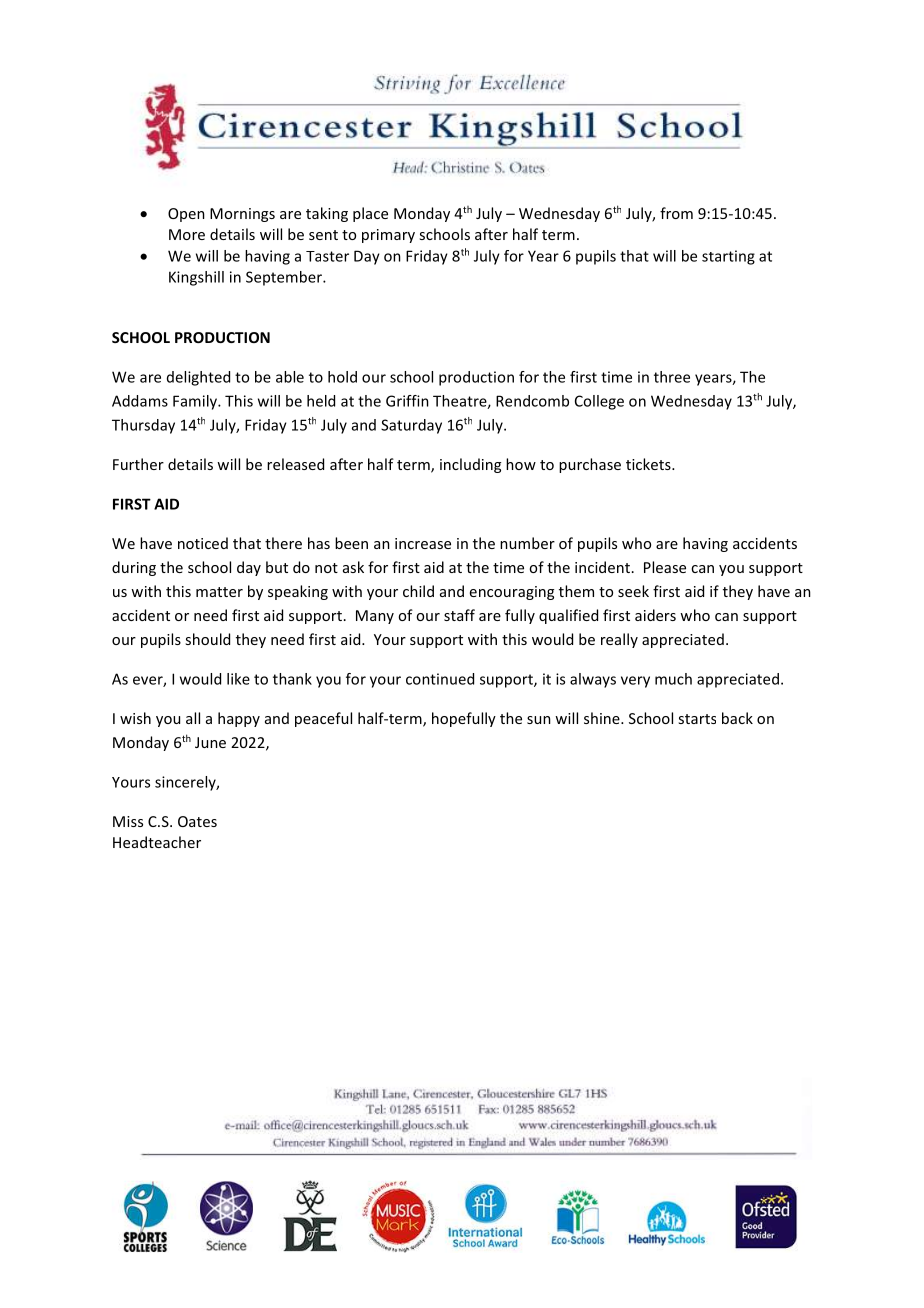 This screenshot has width=924, height=1308. What do you see at coordinates (411, 426) in the screenshot?
I see `Saturday` at bounding box center [411, 426].
